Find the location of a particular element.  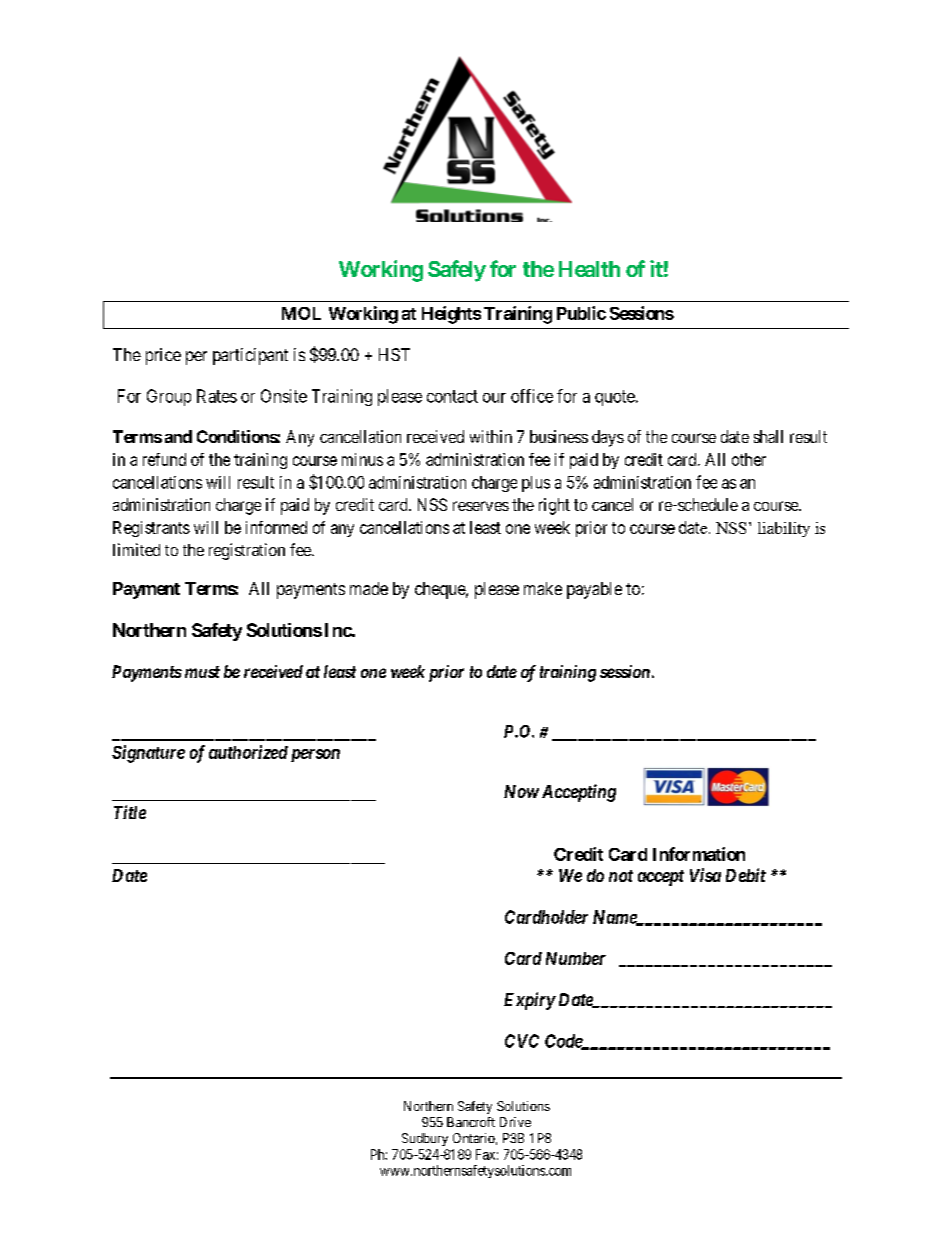

Visa is located at coordinates (705, 875).
